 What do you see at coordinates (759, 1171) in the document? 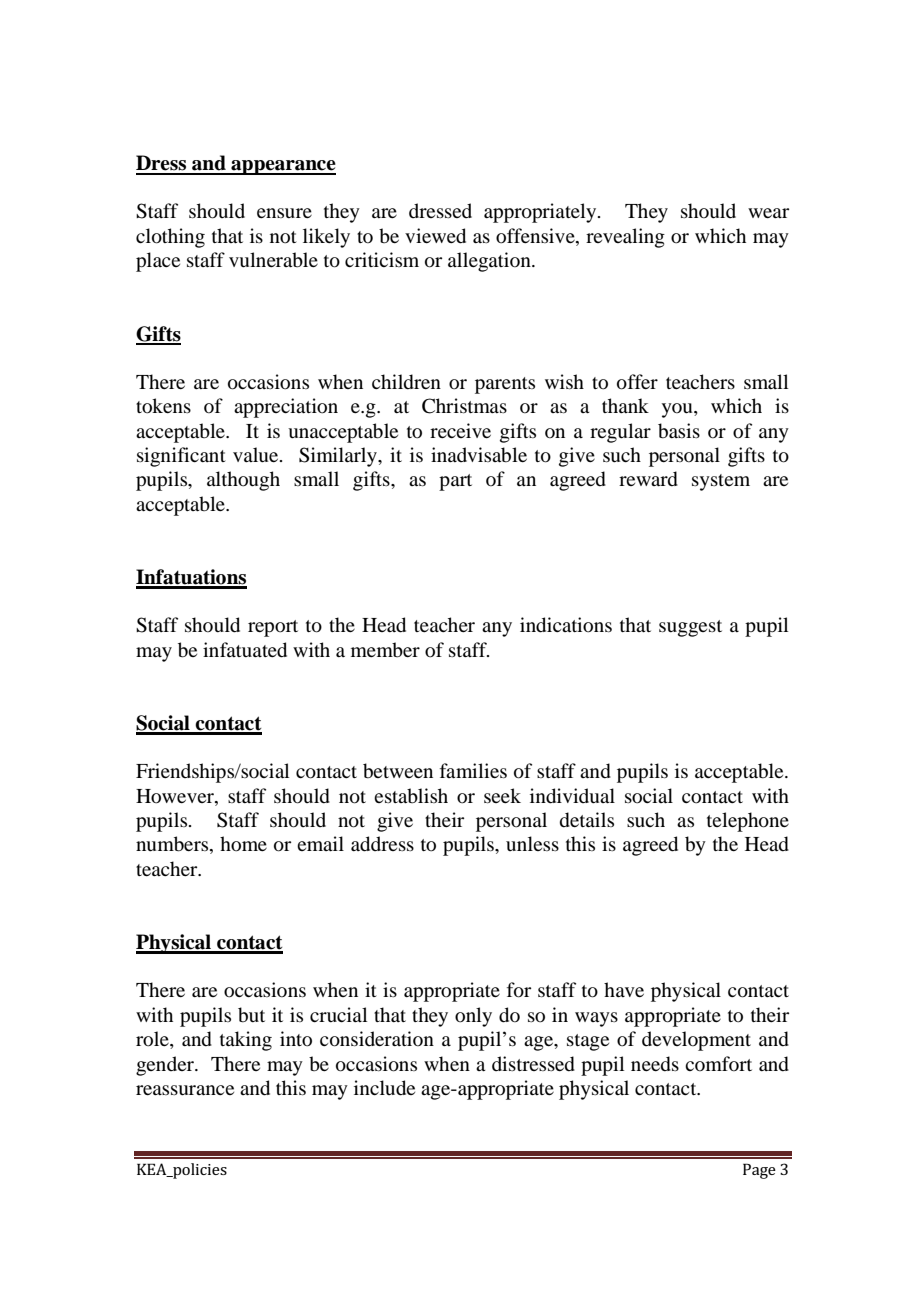
I see `Page` at bounding box center [759, 1171].
